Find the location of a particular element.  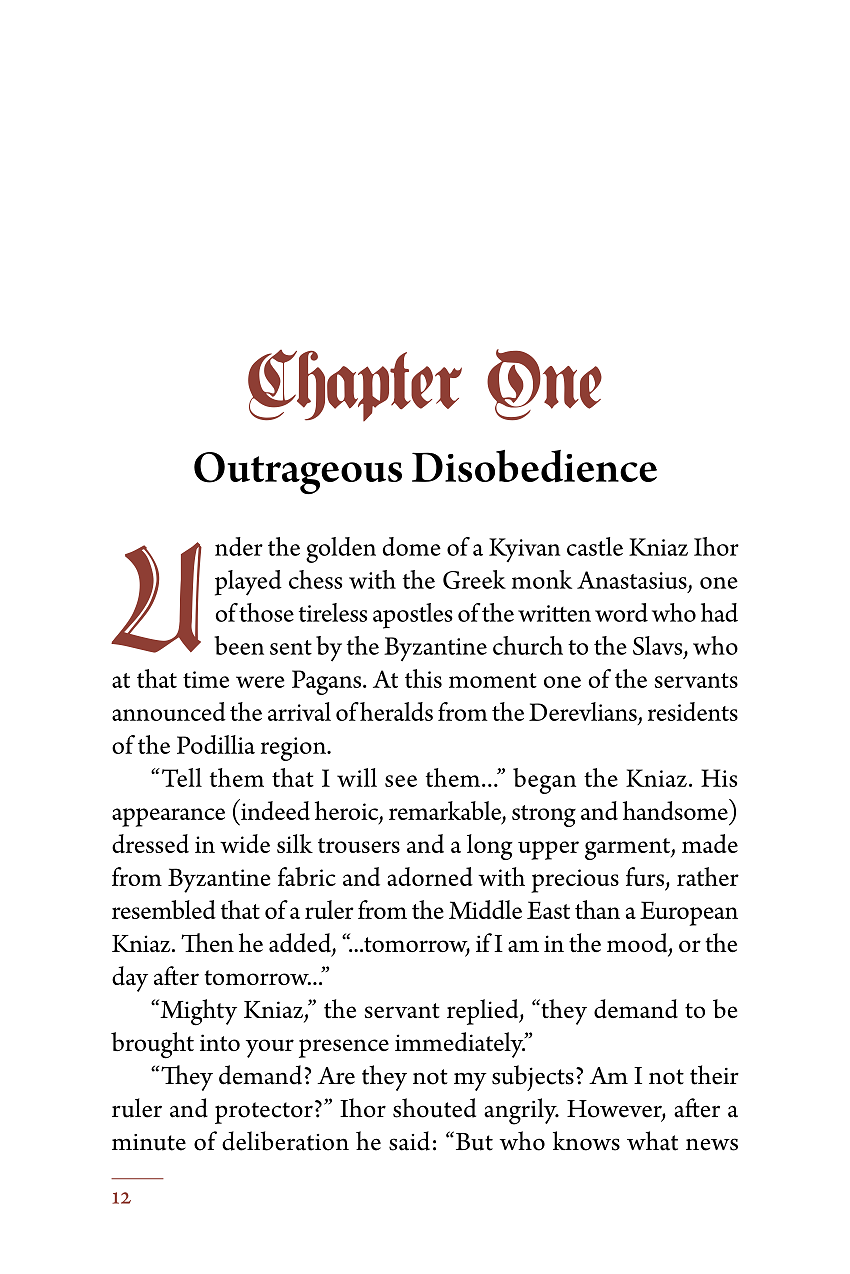

played is located at coordinates (248, 583).
